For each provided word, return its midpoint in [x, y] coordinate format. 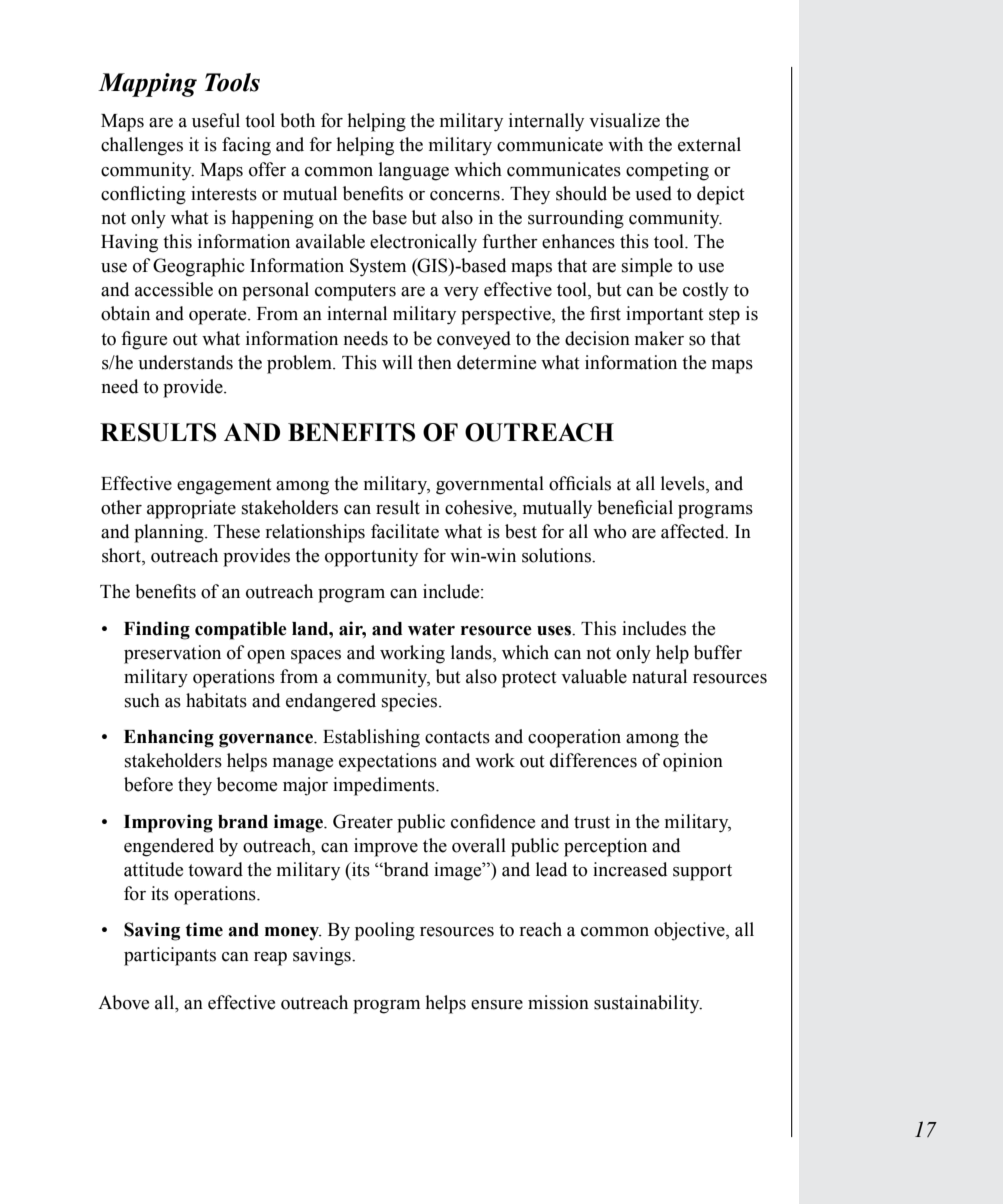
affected [694, 531]
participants [170, 956]
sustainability [648, 1004]
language [414, 171]
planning [170, 533]
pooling [385, 931]
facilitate [405, 531]
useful [216, 120]
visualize [624, 120]
